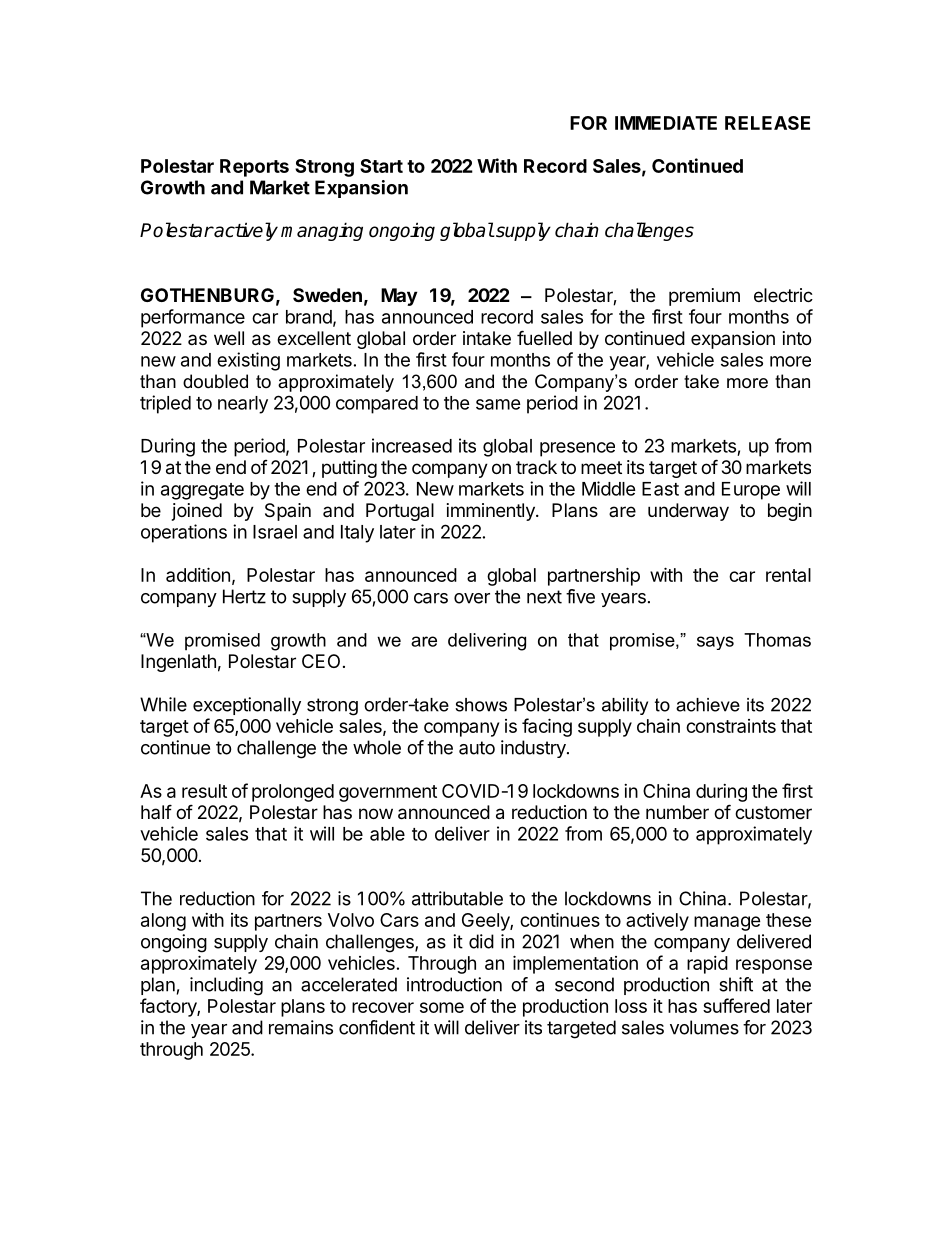  Describe the element at coordinates (243, 405) in the document. I see `nearly` at that location.
